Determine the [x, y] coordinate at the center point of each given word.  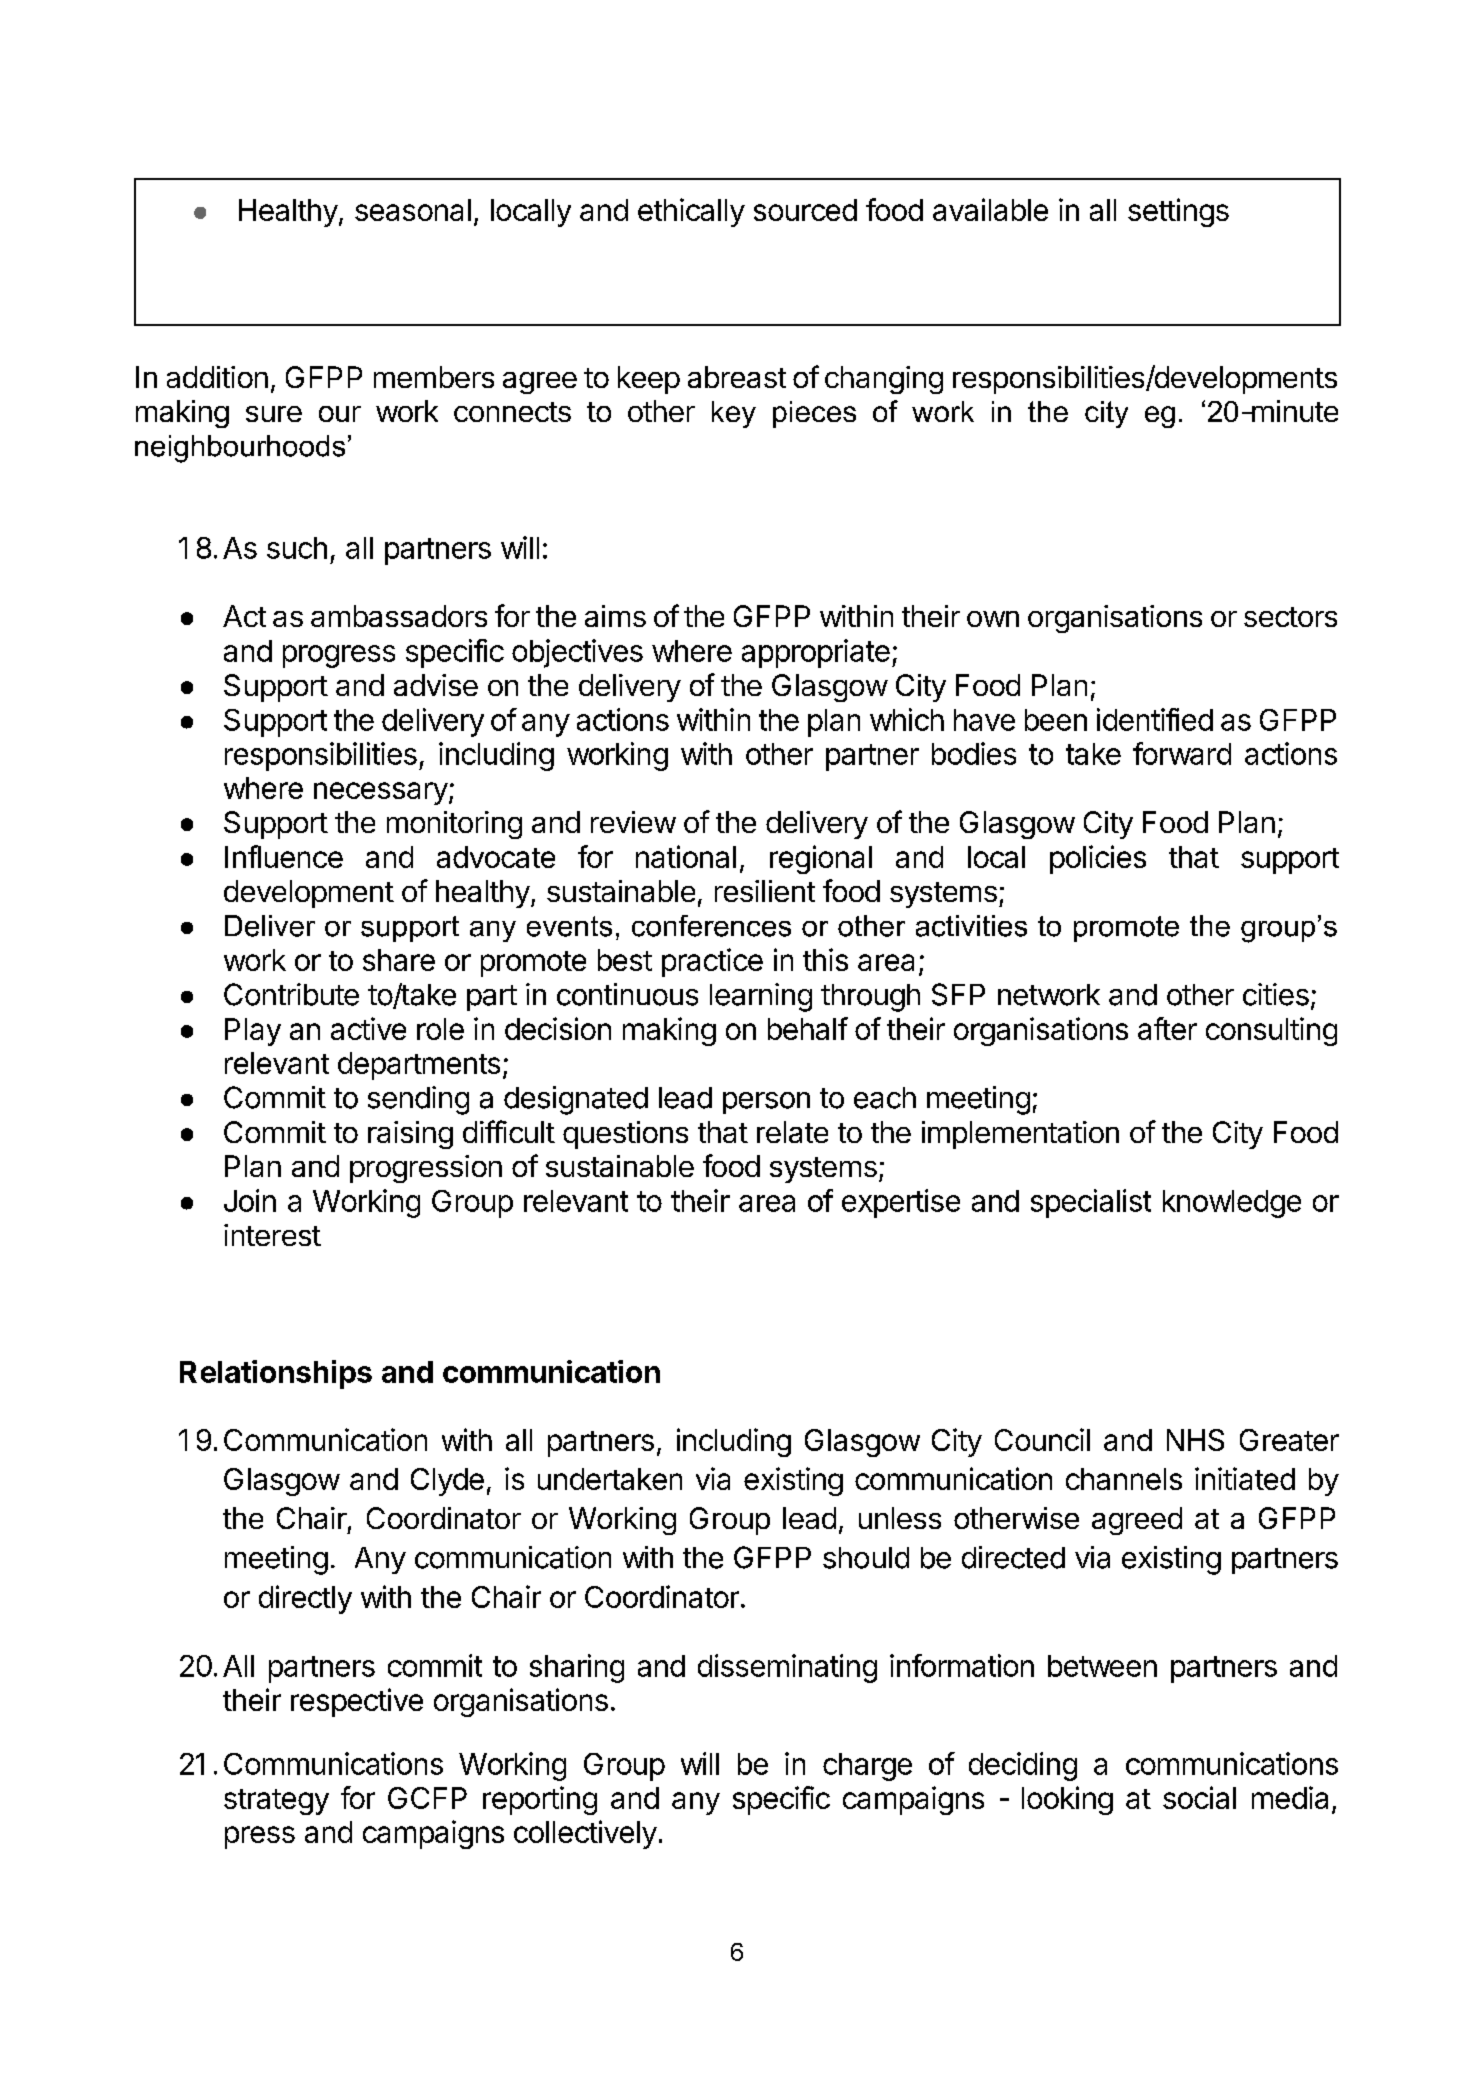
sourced [805, 210]
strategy [276, 1802]
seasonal [413, 210]
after [1167, 1028]
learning [761, 997]
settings [1178, 212]
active [368, 1028]
